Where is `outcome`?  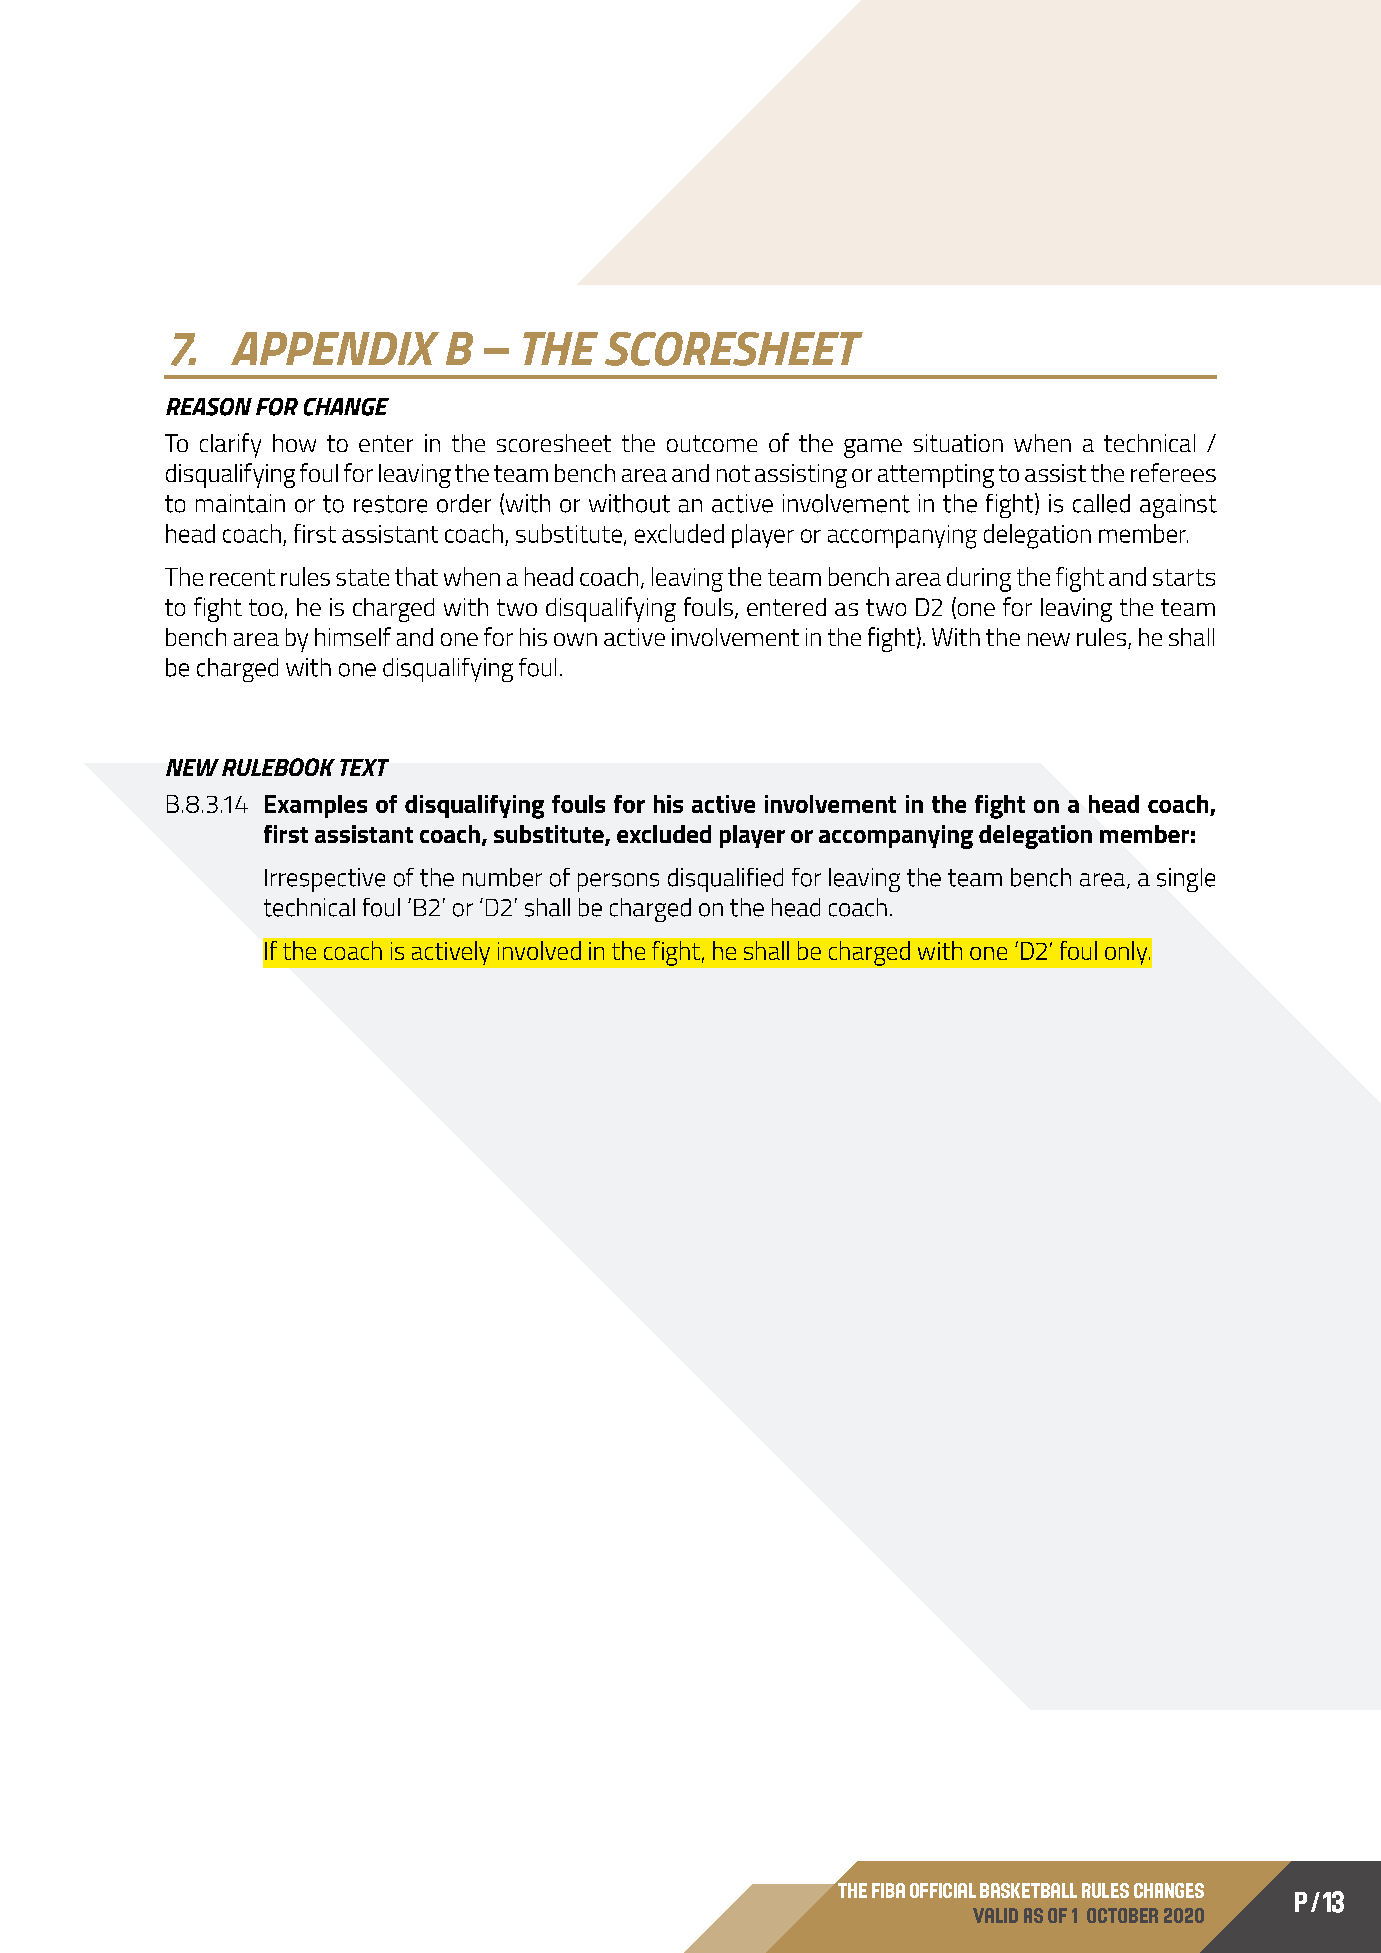
outcome is located at coordinates (712, 443).
